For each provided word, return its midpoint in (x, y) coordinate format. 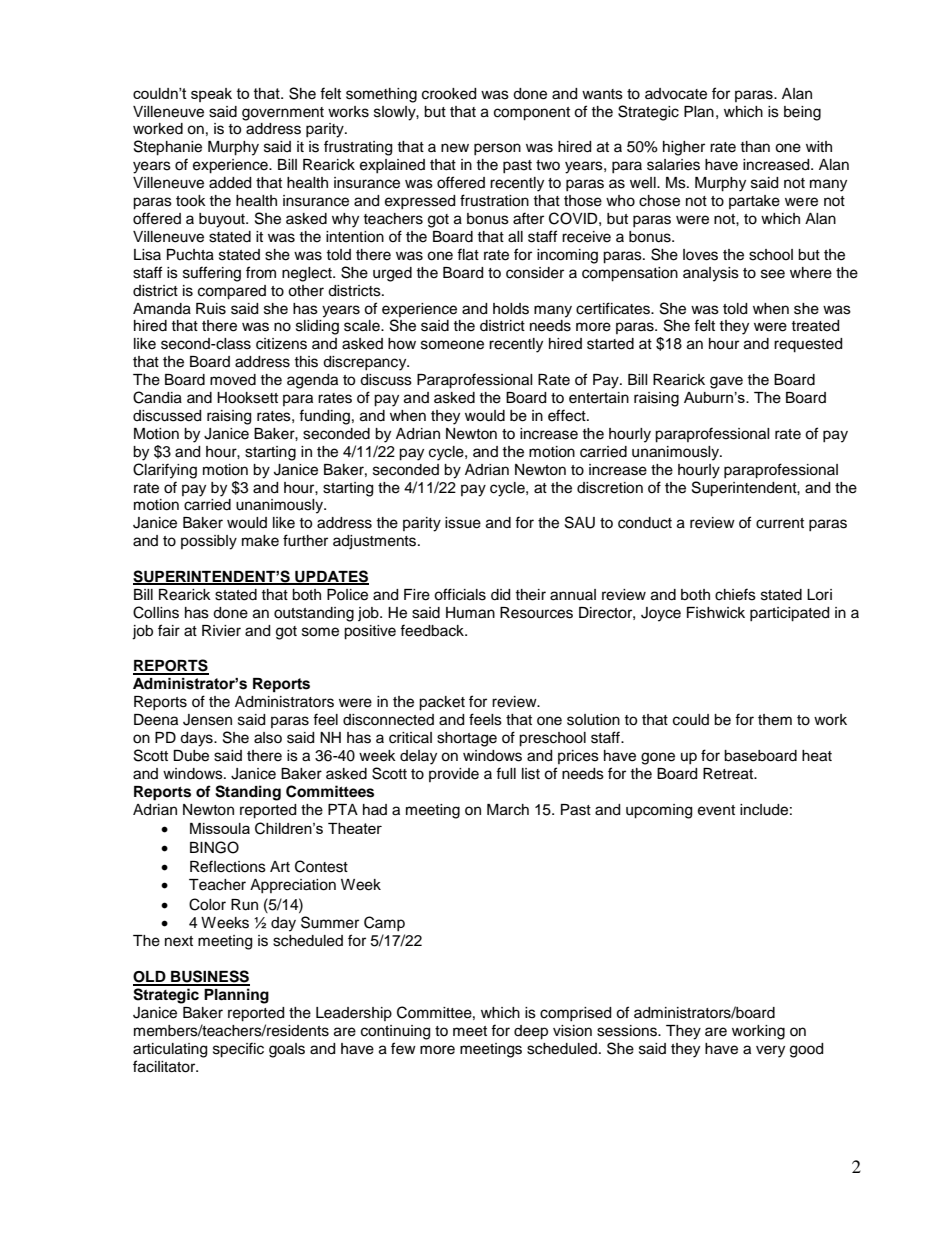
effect (568, 415)
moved (233, 380)
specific (238, 1050)
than (755, 146)
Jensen (207, 720)
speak (211, 95)
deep (531, 1032)
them (775, 720)
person (497, 149)
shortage (467, 739)
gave (726, 382)
